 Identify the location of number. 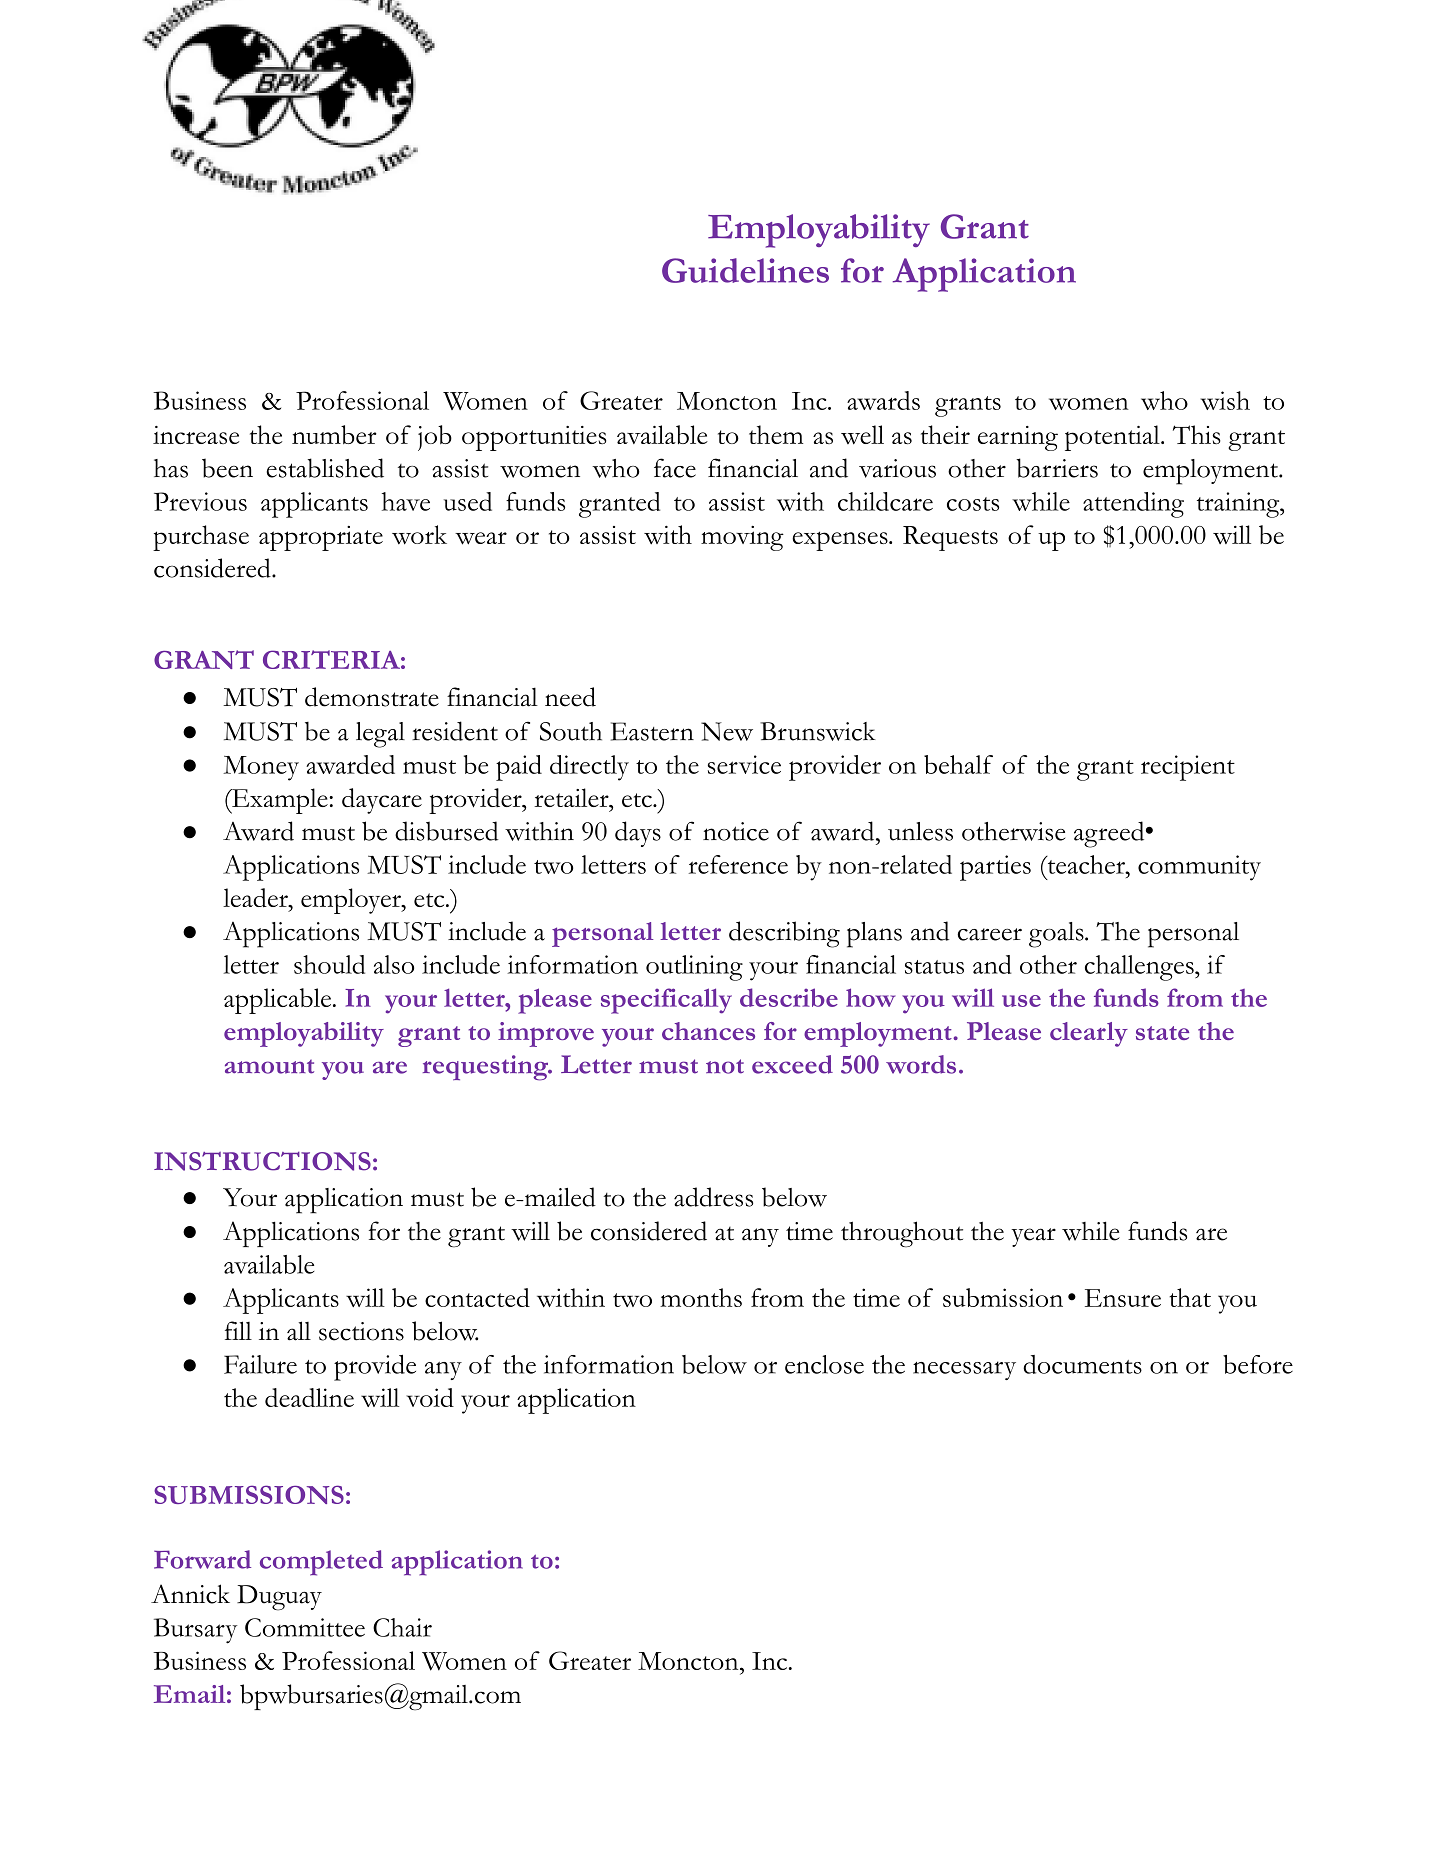
(334, 434).
